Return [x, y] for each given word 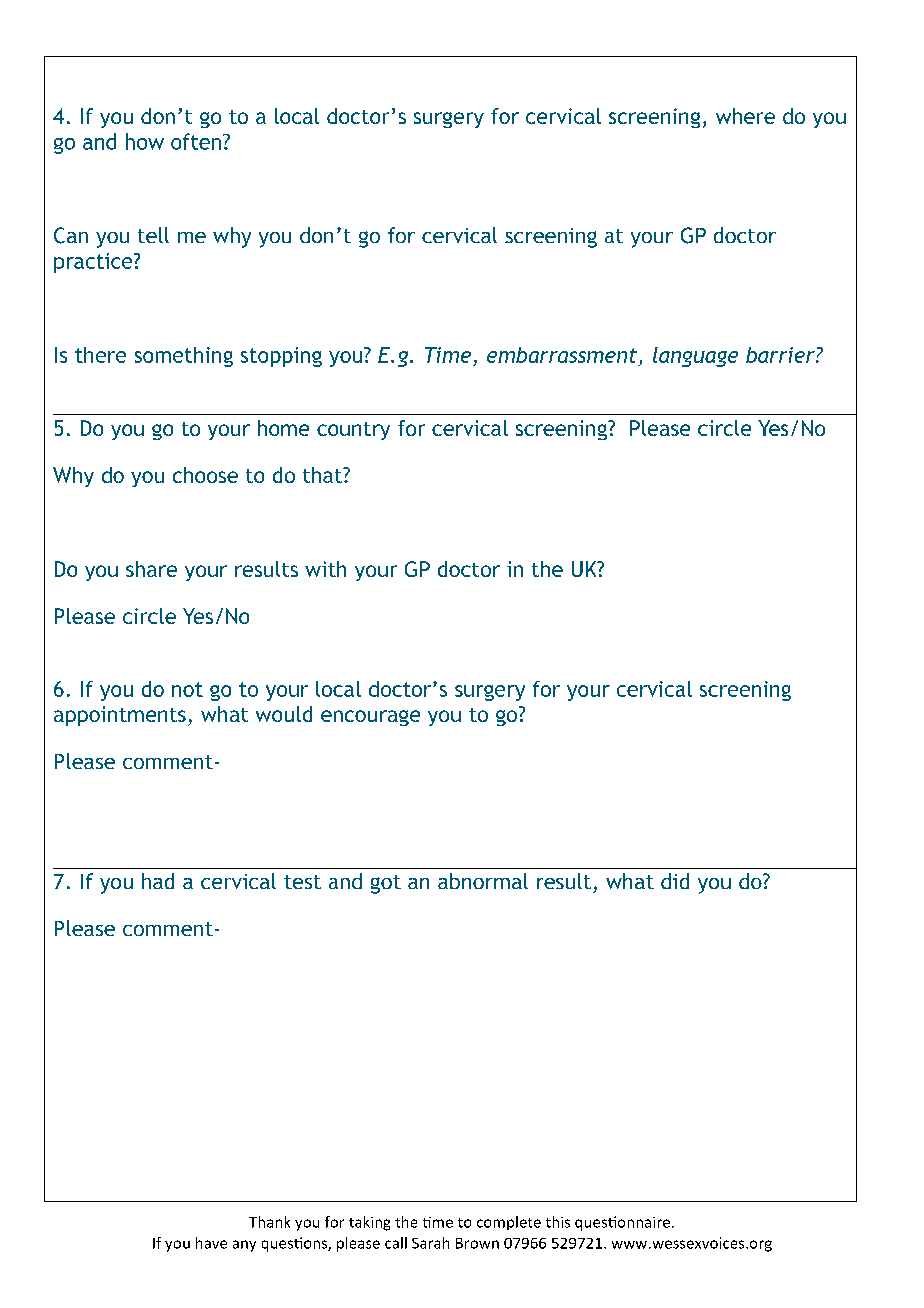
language [695, 357]
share [151, 569]
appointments [120, 716]
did [675, 881]
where [745, 116]
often [197, 141]
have [211, 1243]
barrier [781, 355]
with [325, 569]
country [353, 431]
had [158, 881]
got [386, 884]
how [145, 141]
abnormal [483, 881]
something [184, 357]
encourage [370, 718]
